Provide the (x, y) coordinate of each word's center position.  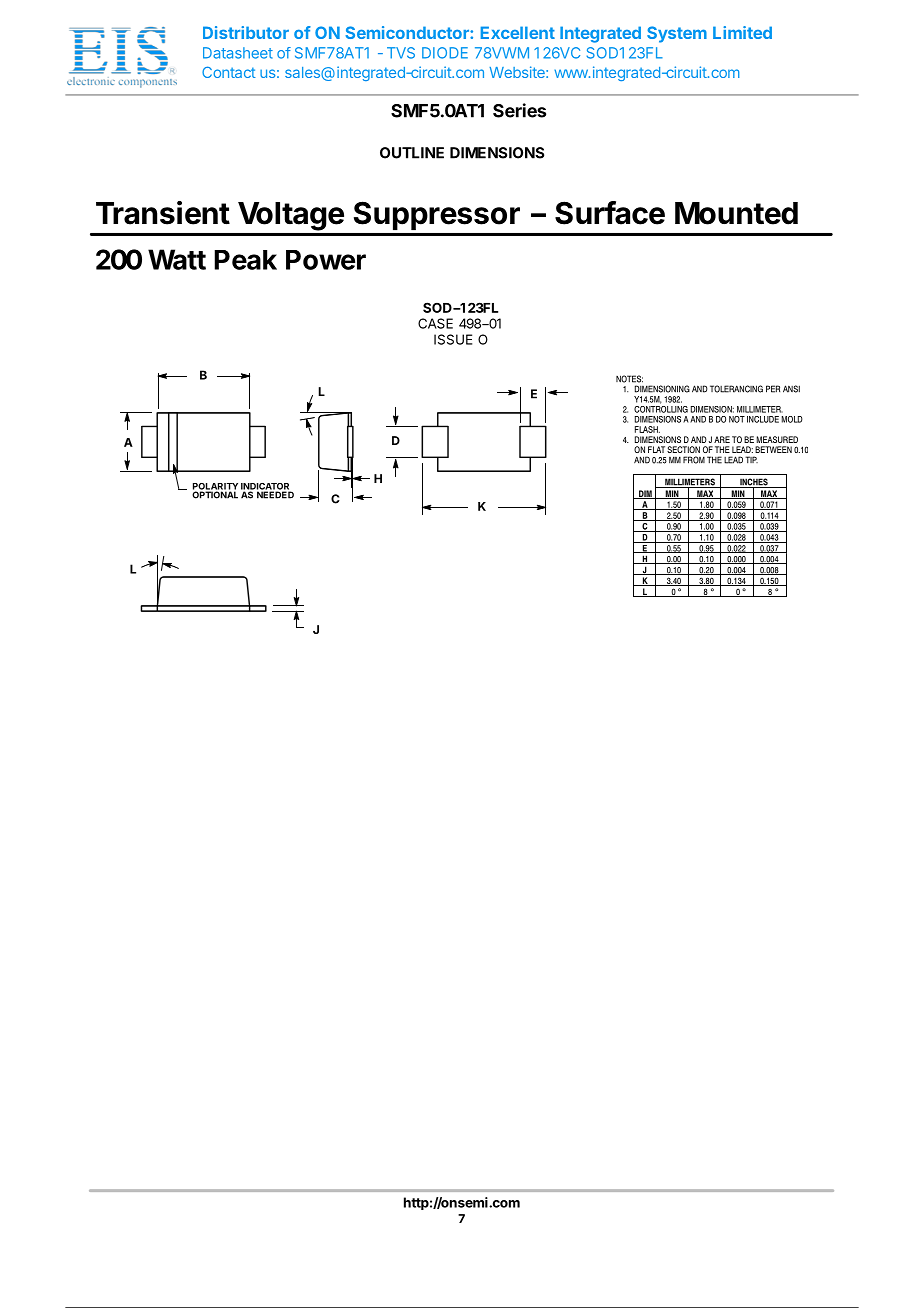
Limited (742, 32)
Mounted (736, 213)
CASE (435, 323)
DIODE (445, 53)
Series (519, 110)
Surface (610, 213)
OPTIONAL (215, 494)
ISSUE (453, 339)
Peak (245, 260)
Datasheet (238, 53)
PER (773, 389)
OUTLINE (412, 153)
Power (326, 260)
